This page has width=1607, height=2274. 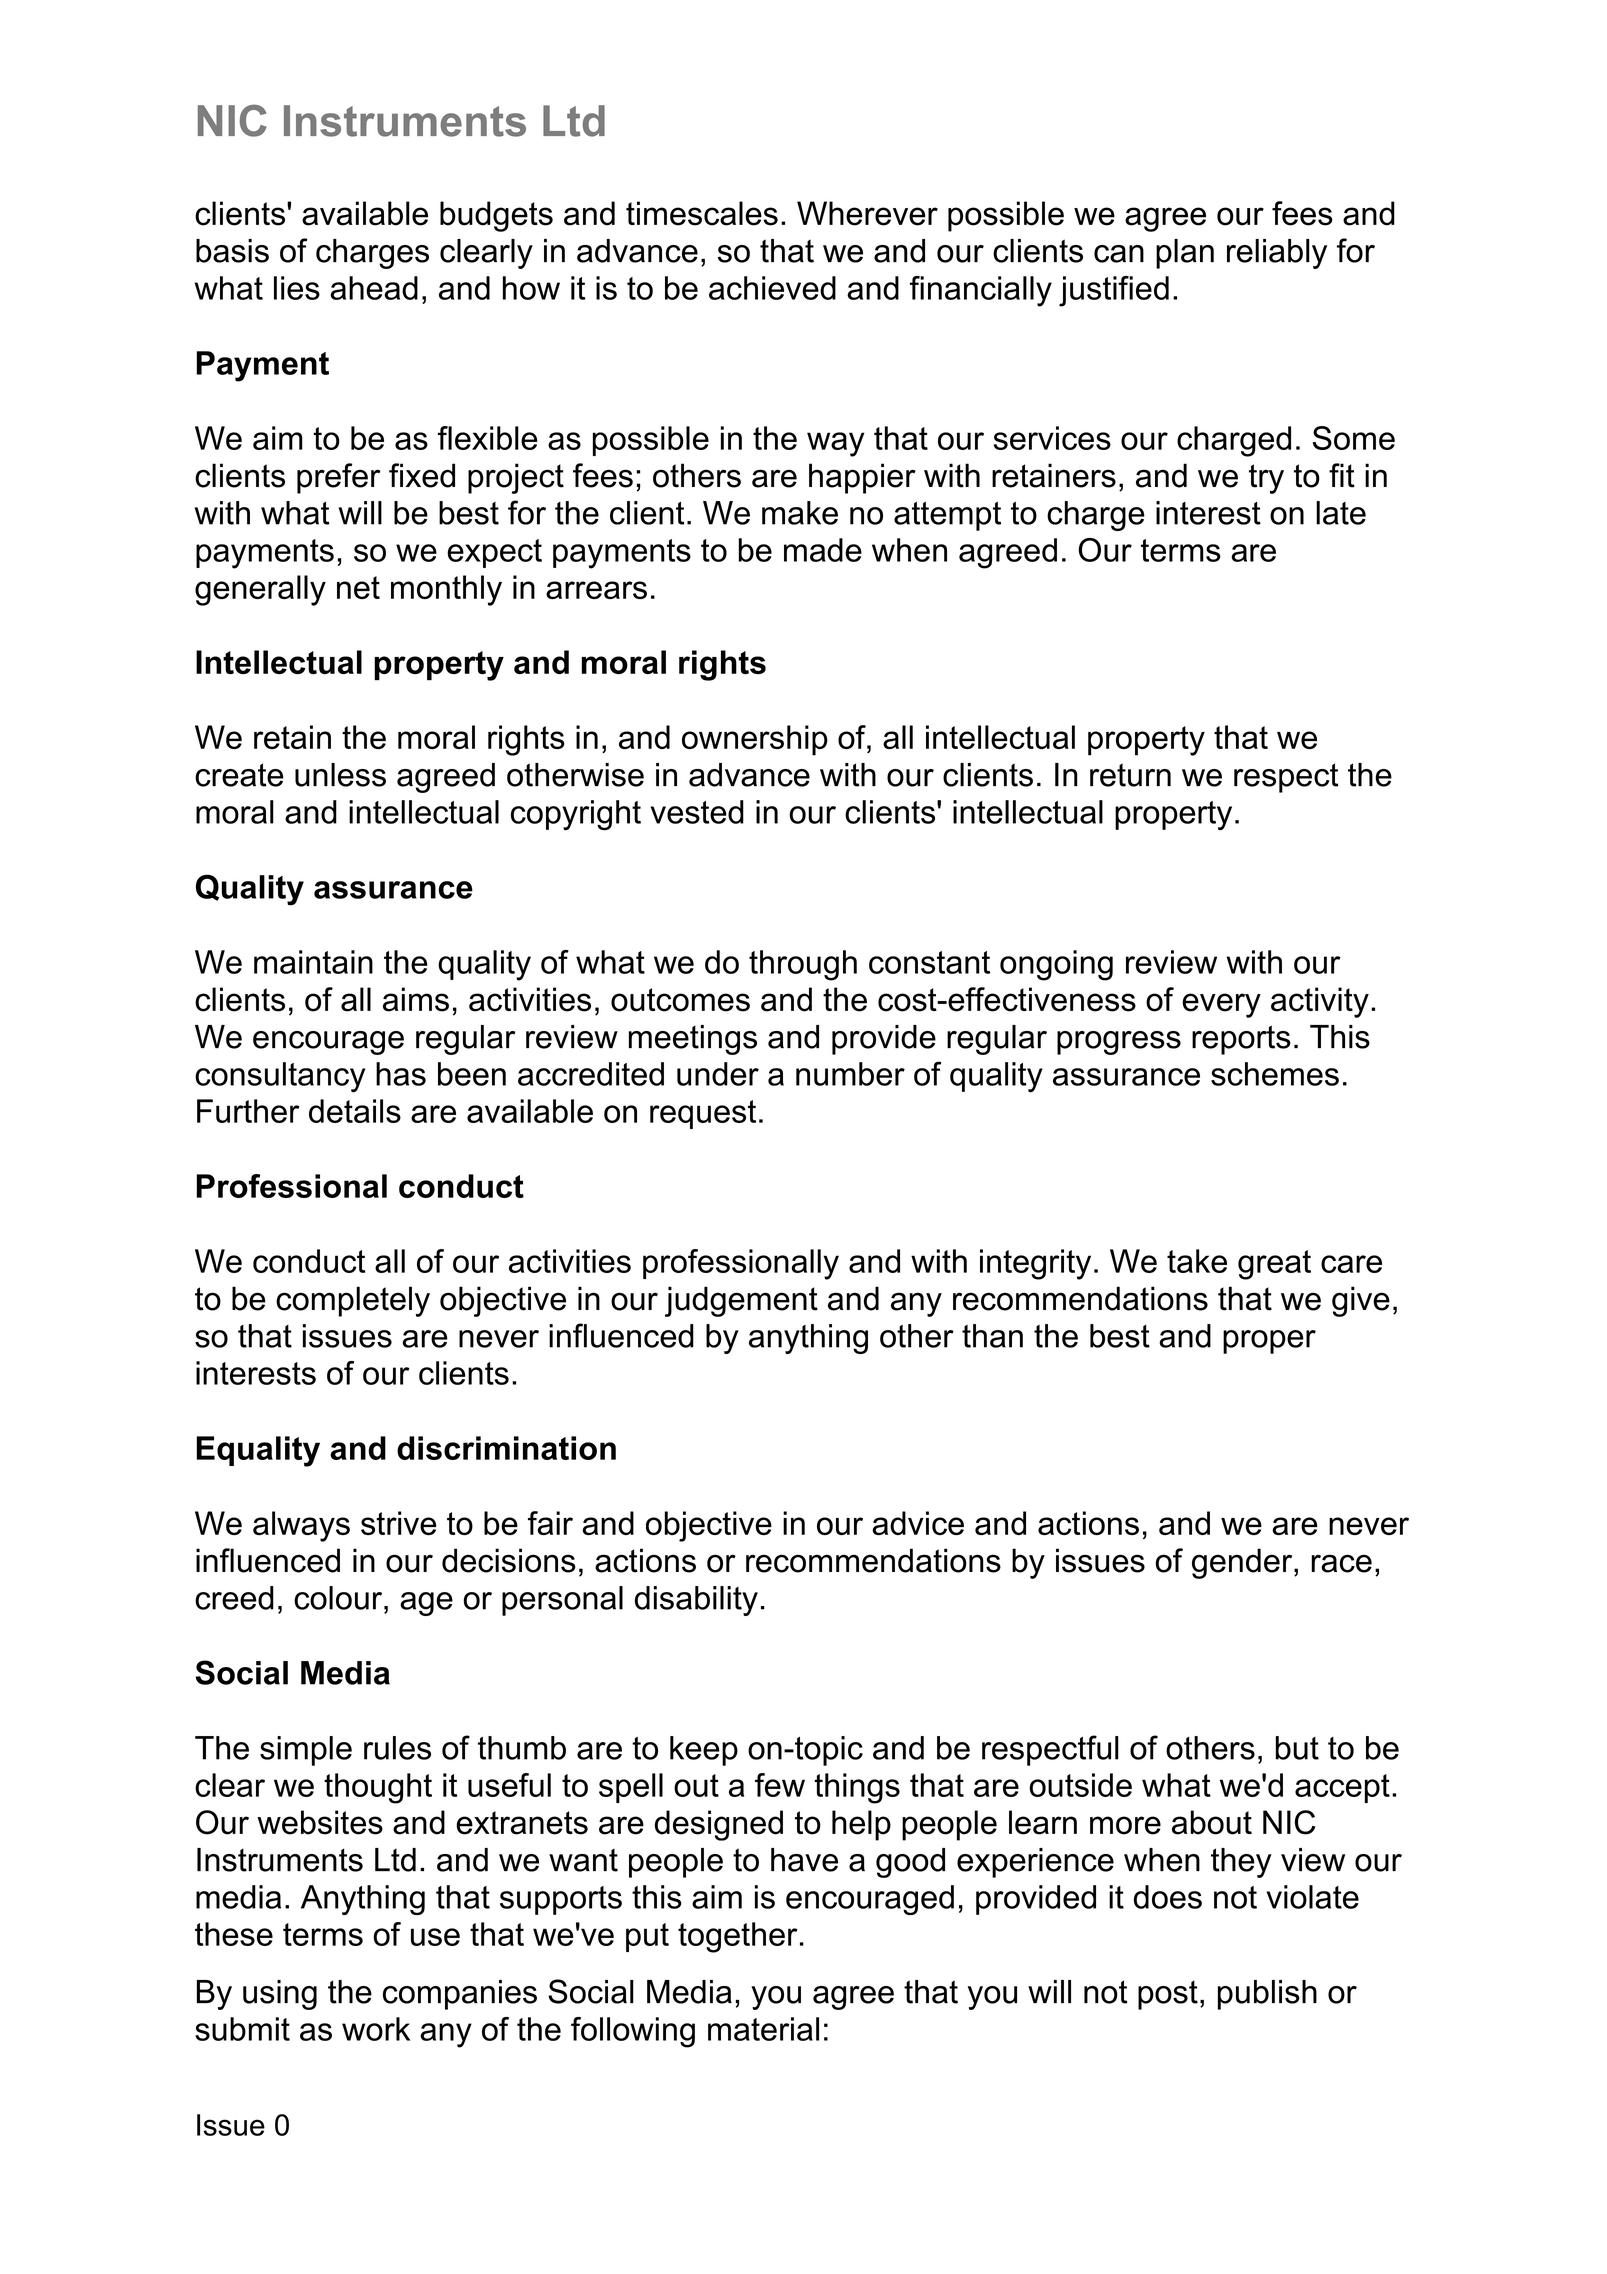 What do you see at coordinates (696, 1601) in the page?
I see `disability` at bounding box center [696, 1601].
